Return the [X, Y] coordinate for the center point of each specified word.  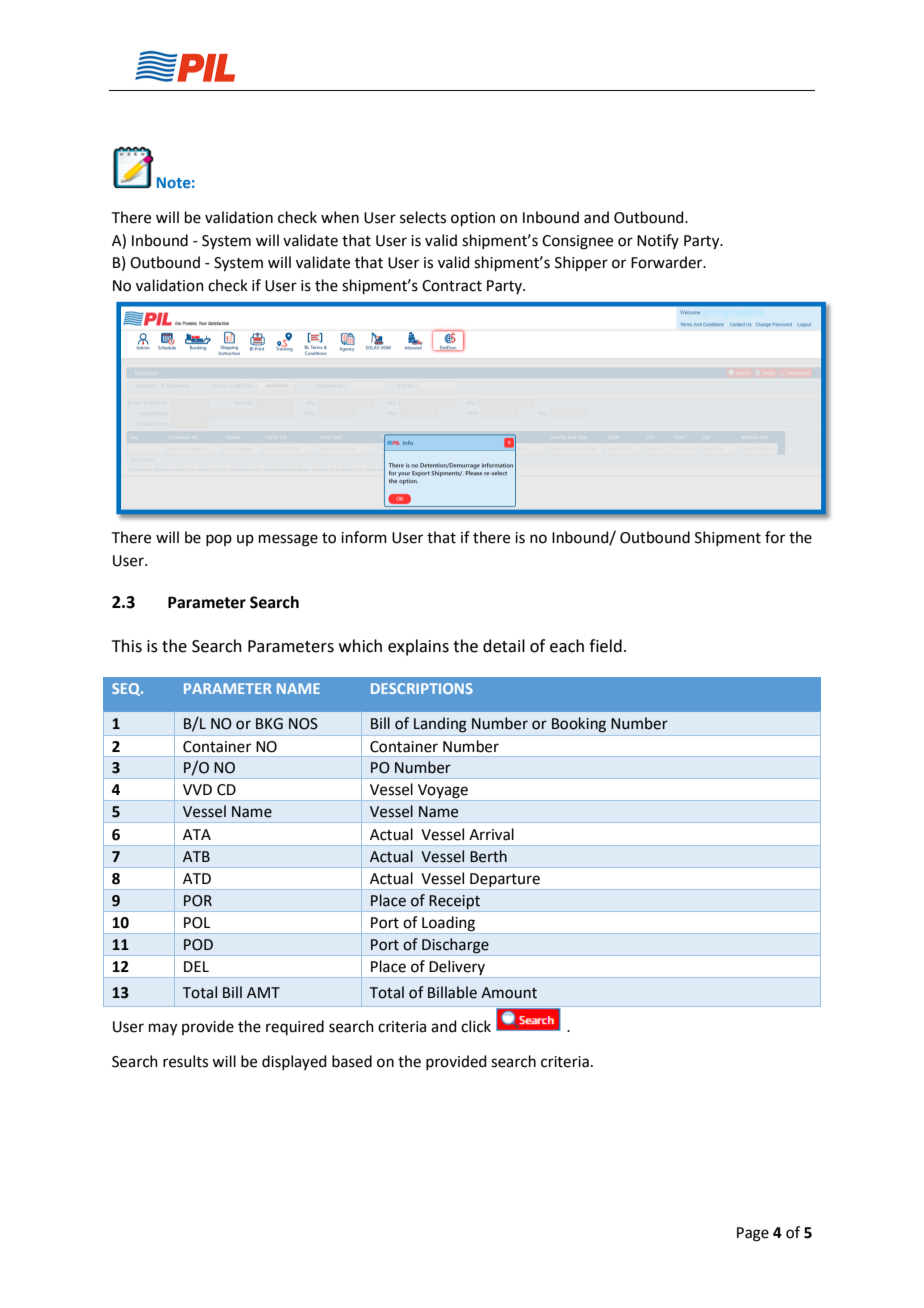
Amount [509, 993]
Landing [440, 725]
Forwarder [668, 262]
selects [423, 217]
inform [364, 537]
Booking [579, 725]
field [605, 646]
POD [198, 945]
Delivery [457, 967]
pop [219, 540]
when [340, 217]
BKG [269, 724]
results [185, 1061]
